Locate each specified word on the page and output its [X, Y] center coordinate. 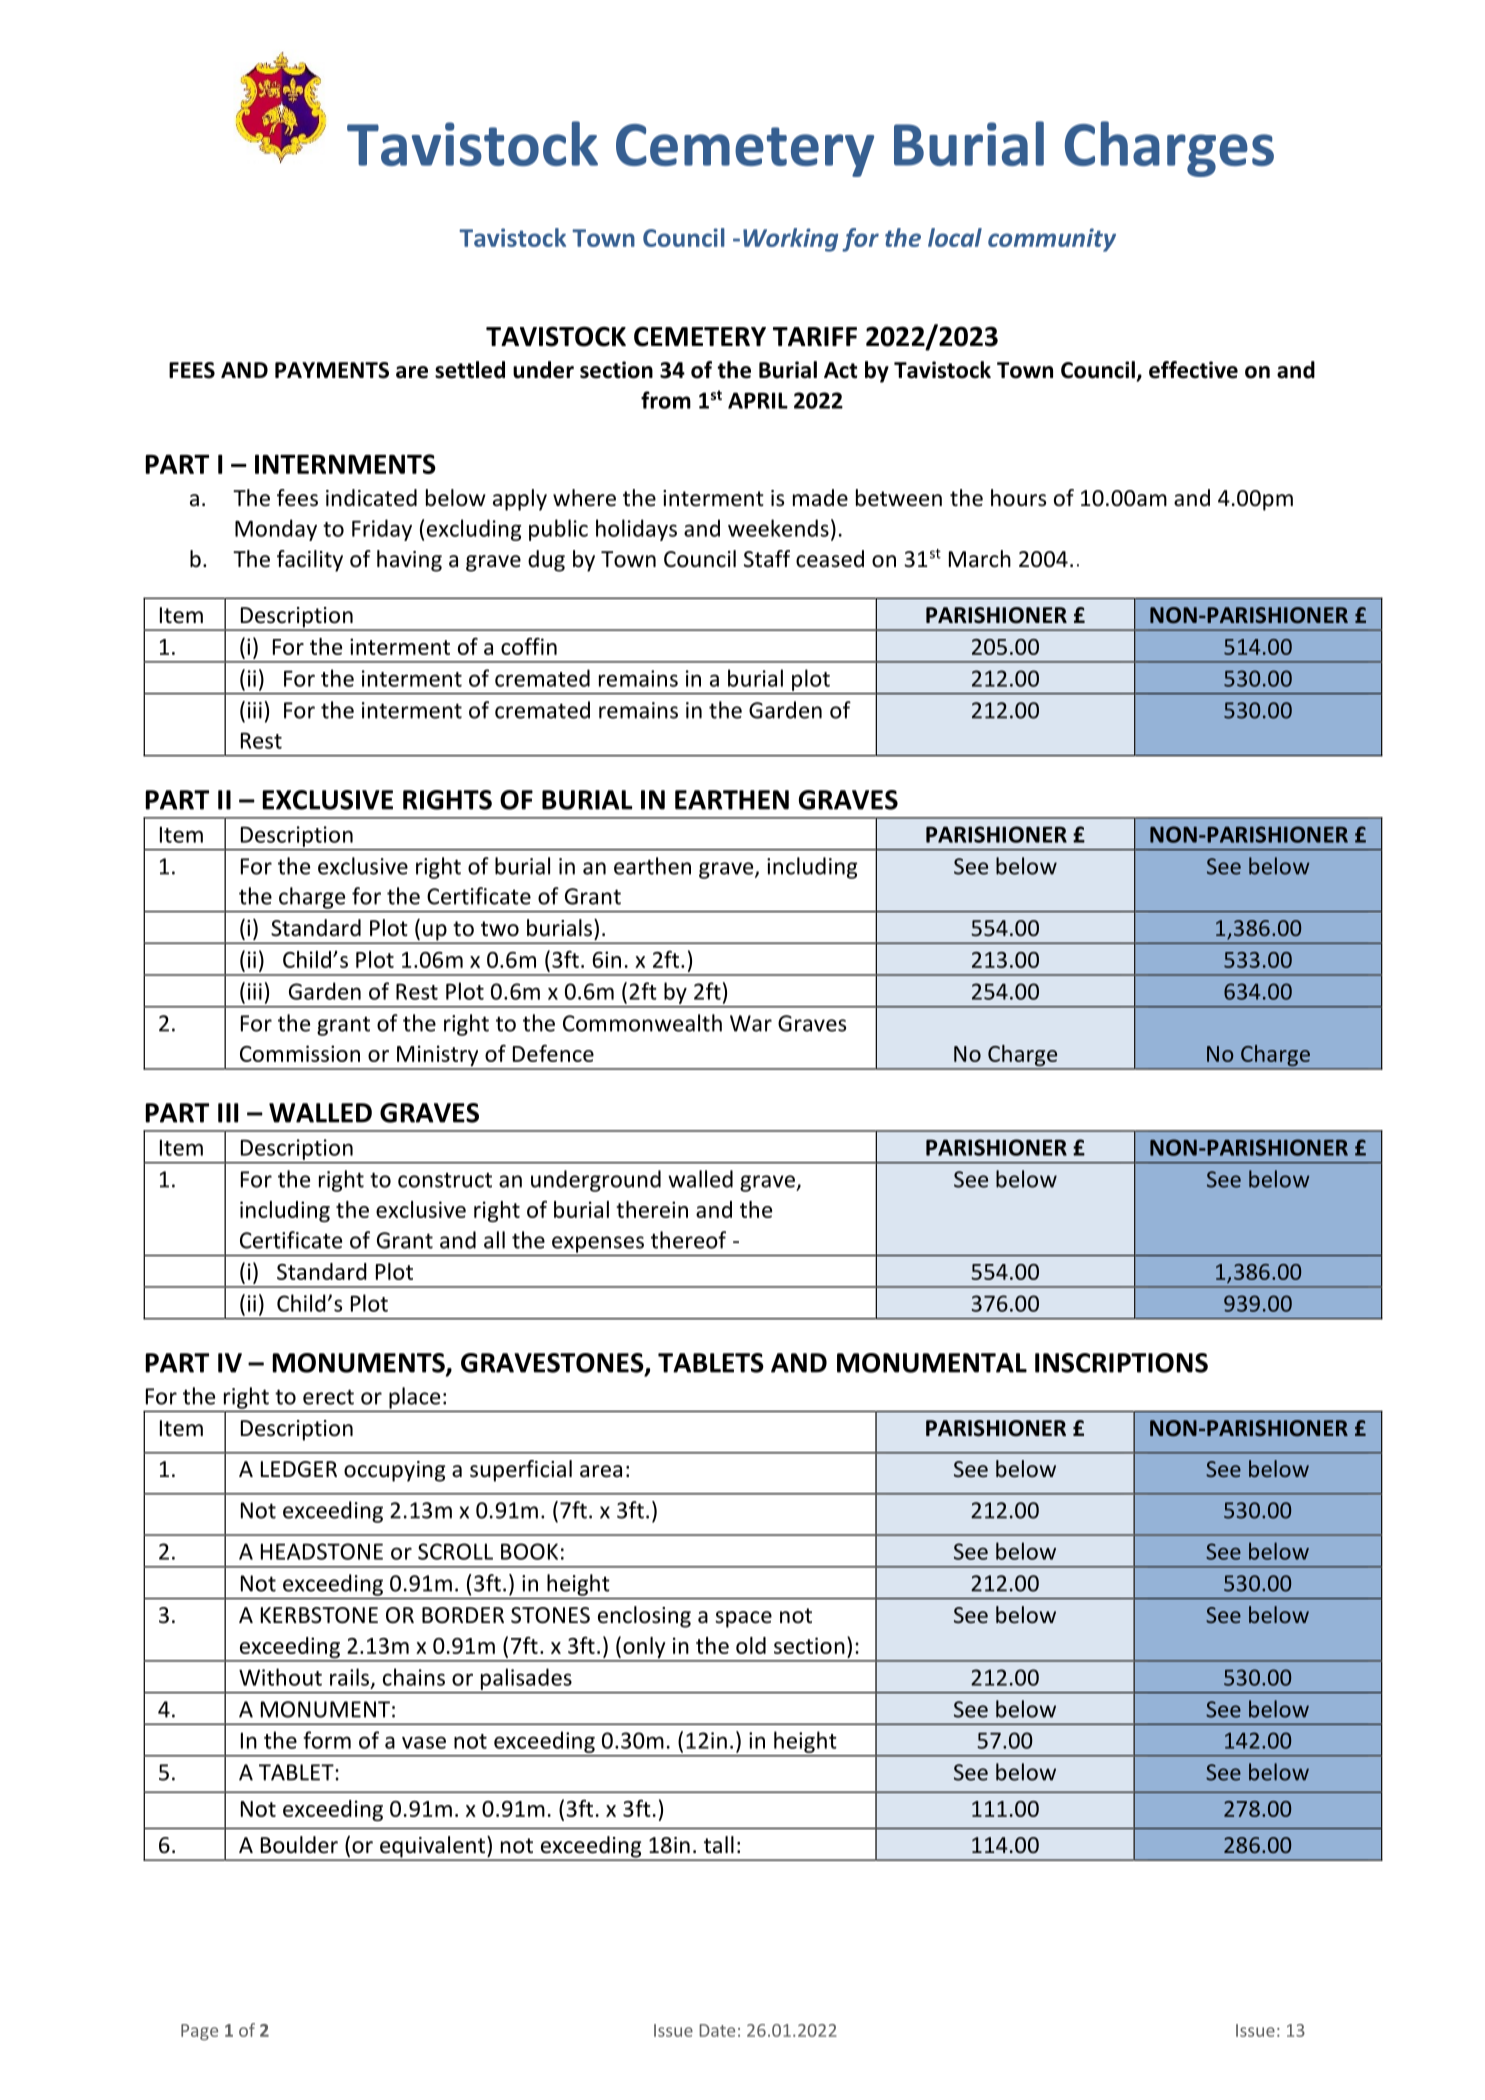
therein [652, 1209]
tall [719, 1845]
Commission [300, 1053]
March [980, 559]
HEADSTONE [322, 1551]
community [1052, 240]
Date [717, 2030]
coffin [529, 646]
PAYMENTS [332, 370]
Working [790, 240]
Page [199, 2032]
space [743, 1619]
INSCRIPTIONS [1121, 1363]
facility [310, 561]
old [751, 1645]
